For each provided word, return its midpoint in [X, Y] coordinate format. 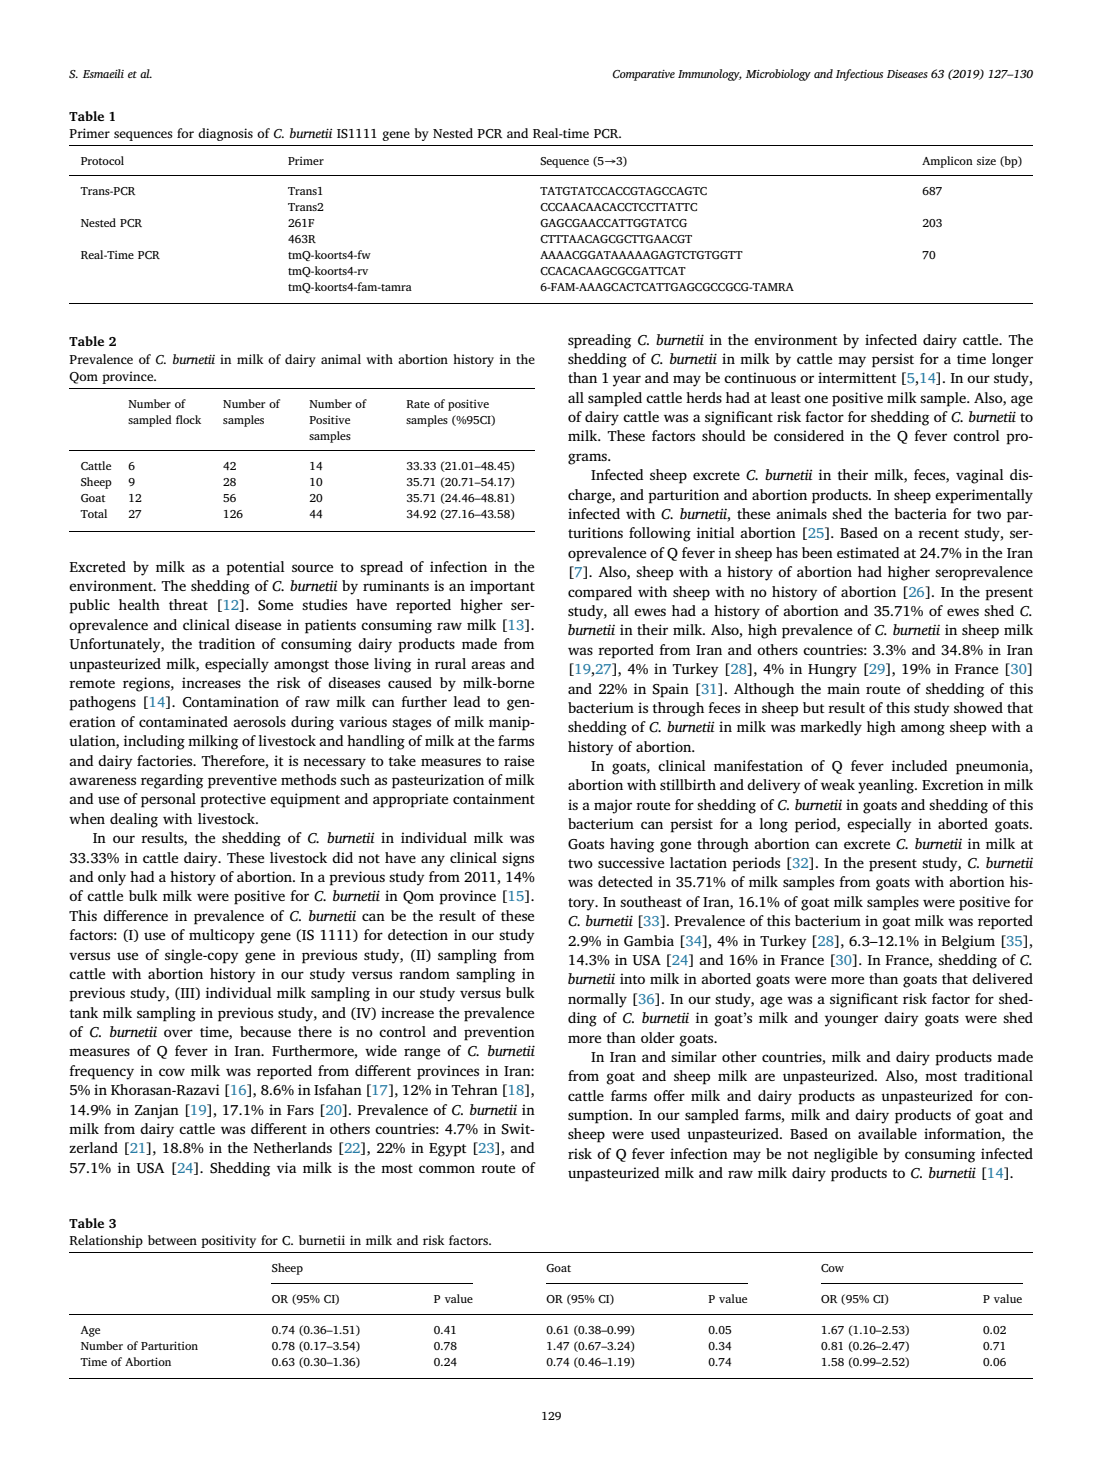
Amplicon [947, 162]
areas [488, 665]
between [172, 1240]
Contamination [231, 702]
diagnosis [225, 134]
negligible [846, 1155]
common [447, 1169]
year [627, 381]
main [843, 688]
